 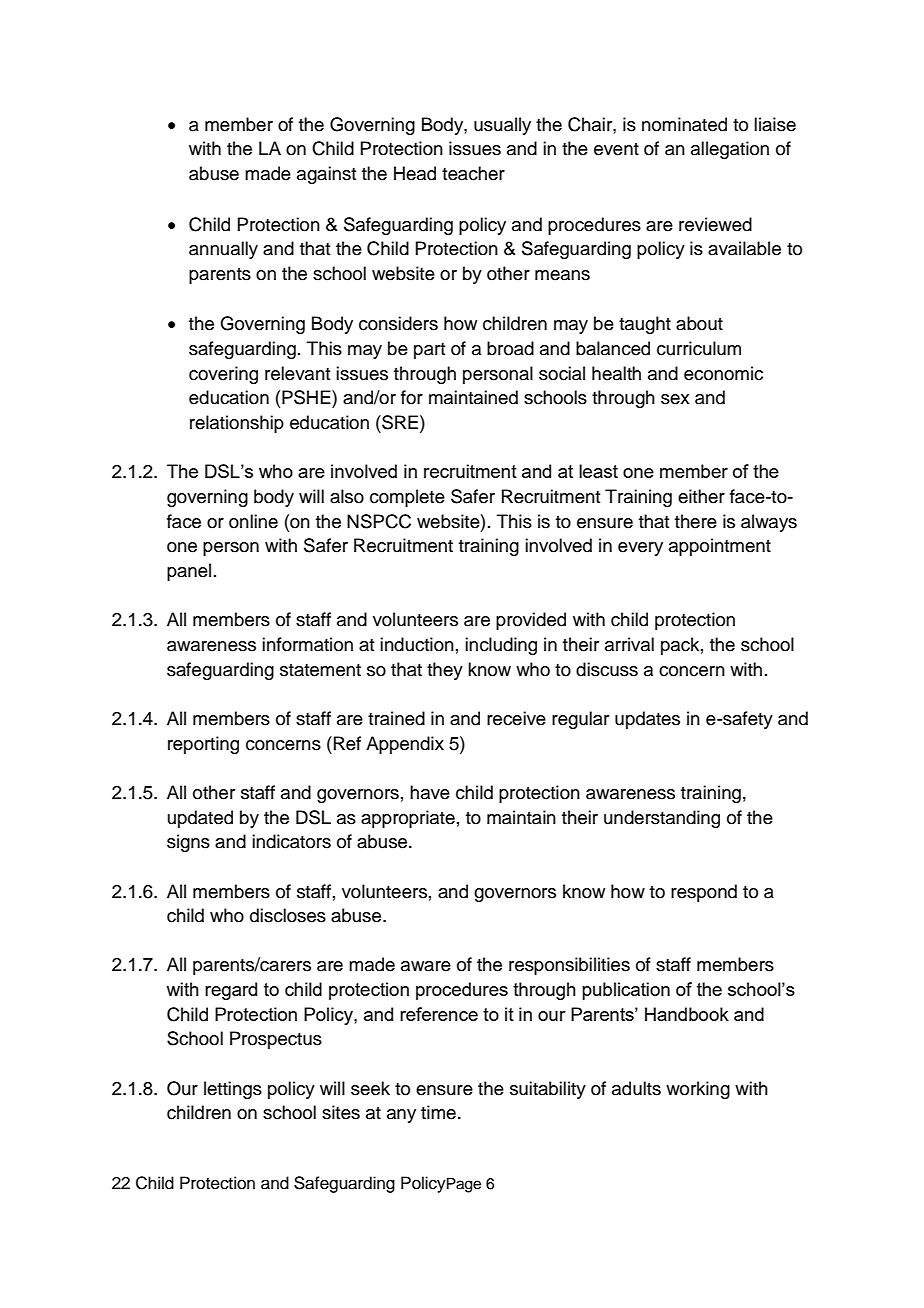 What do you see at coordinates (723, 373) in the screenshot?
I see `economic` at bounding box center [723, 373].
